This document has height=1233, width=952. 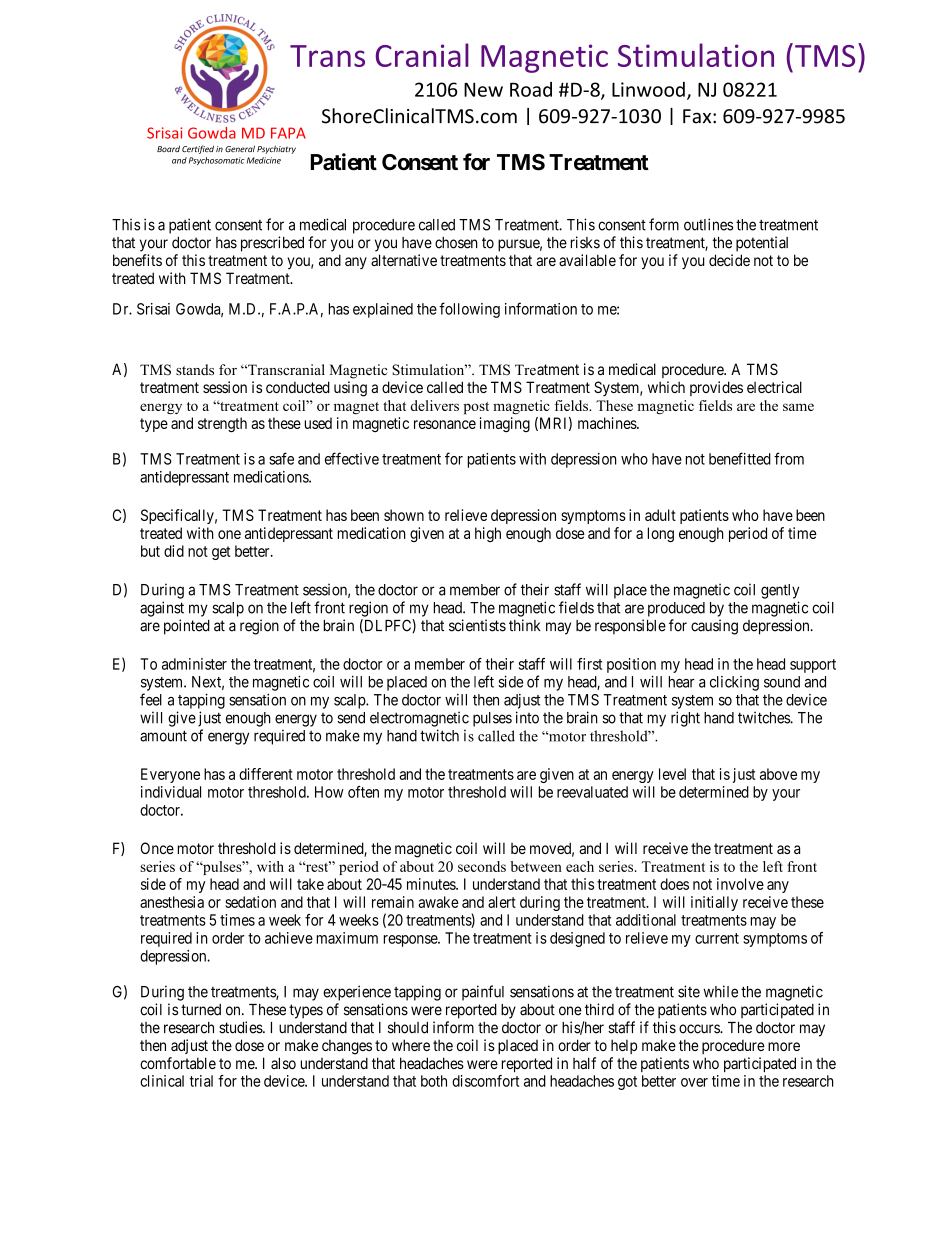 What do you see at coordinates (195, 369) in the document?
I see `stands` at bounding box center [195, 369].
